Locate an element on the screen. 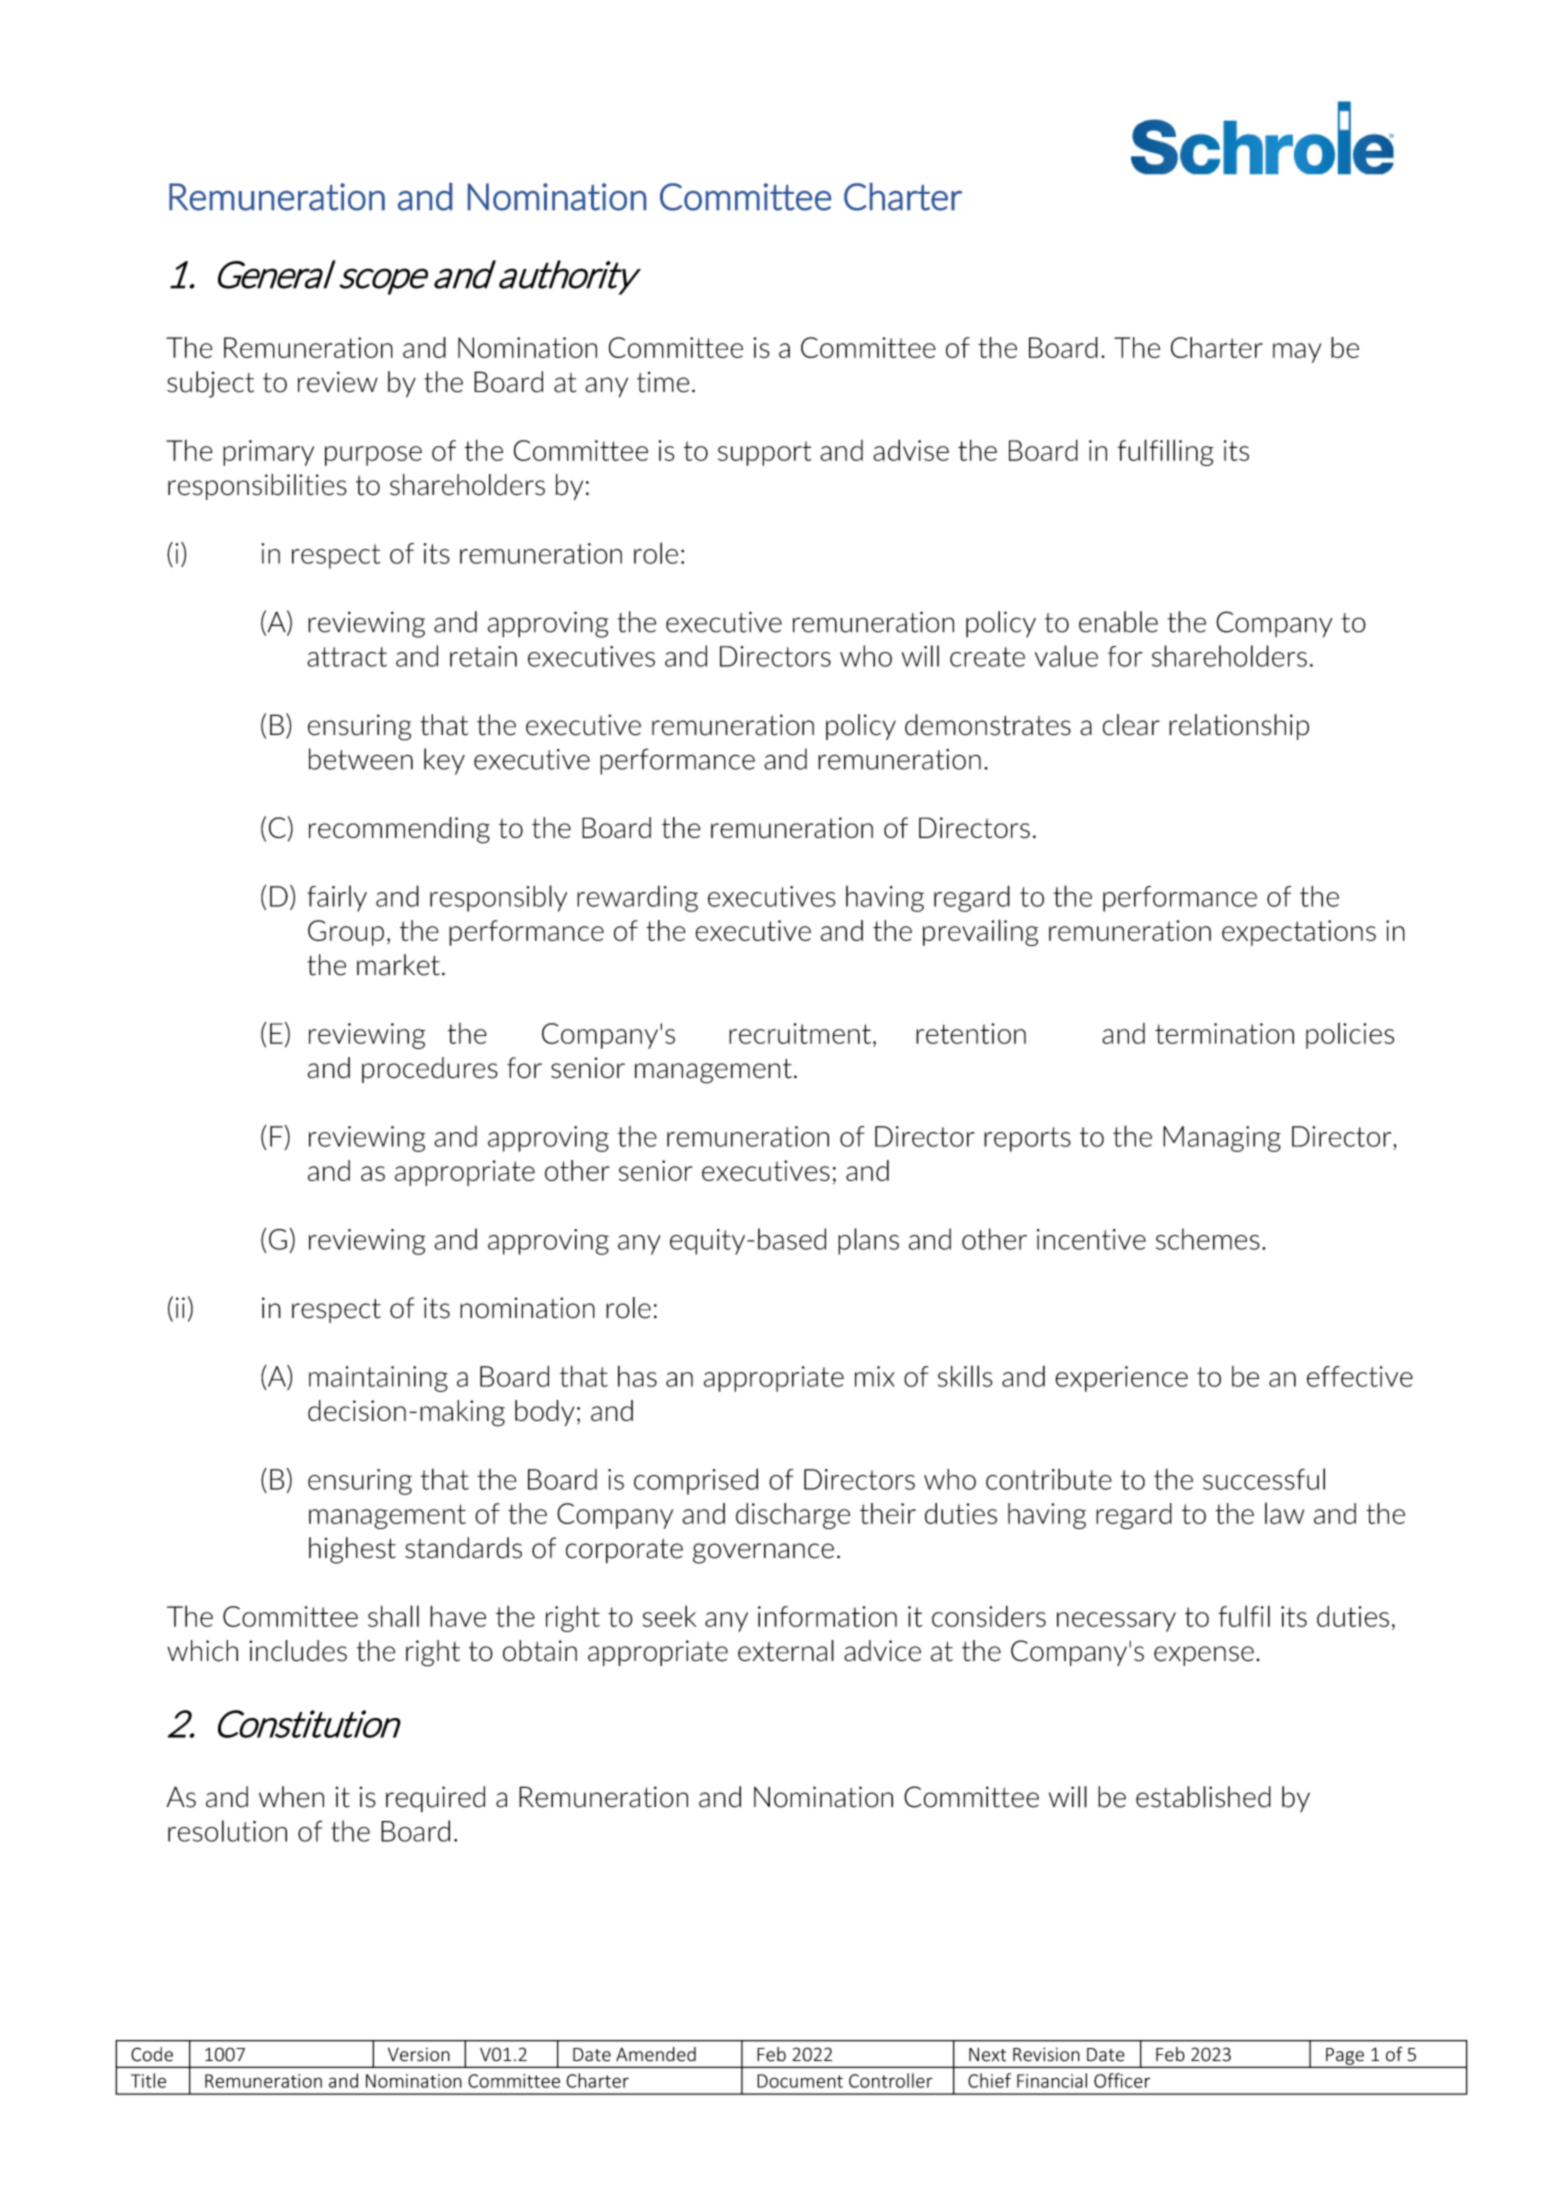  may is located at coordinates (1297, 353).
